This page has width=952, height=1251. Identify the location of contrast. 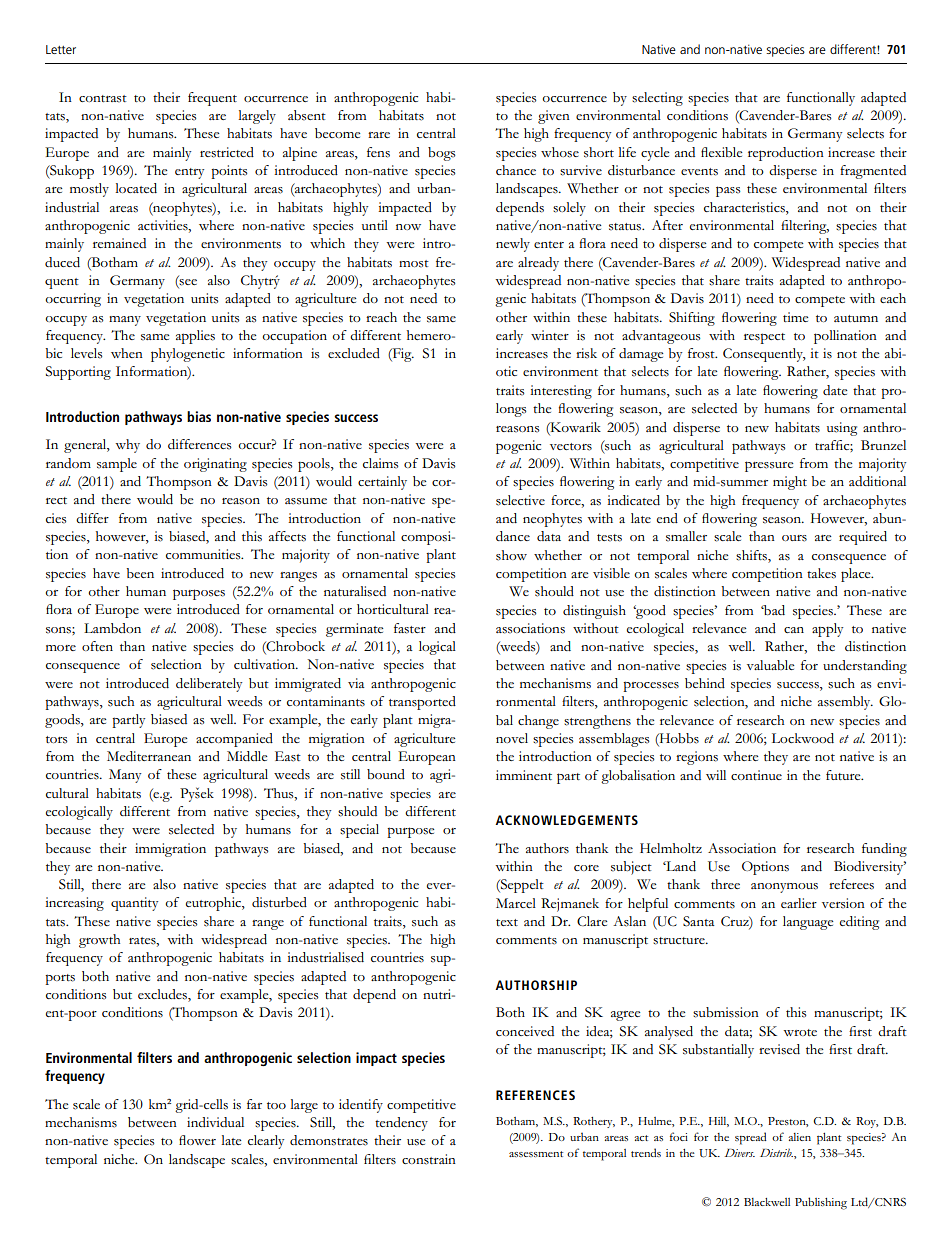
(103, 99).
